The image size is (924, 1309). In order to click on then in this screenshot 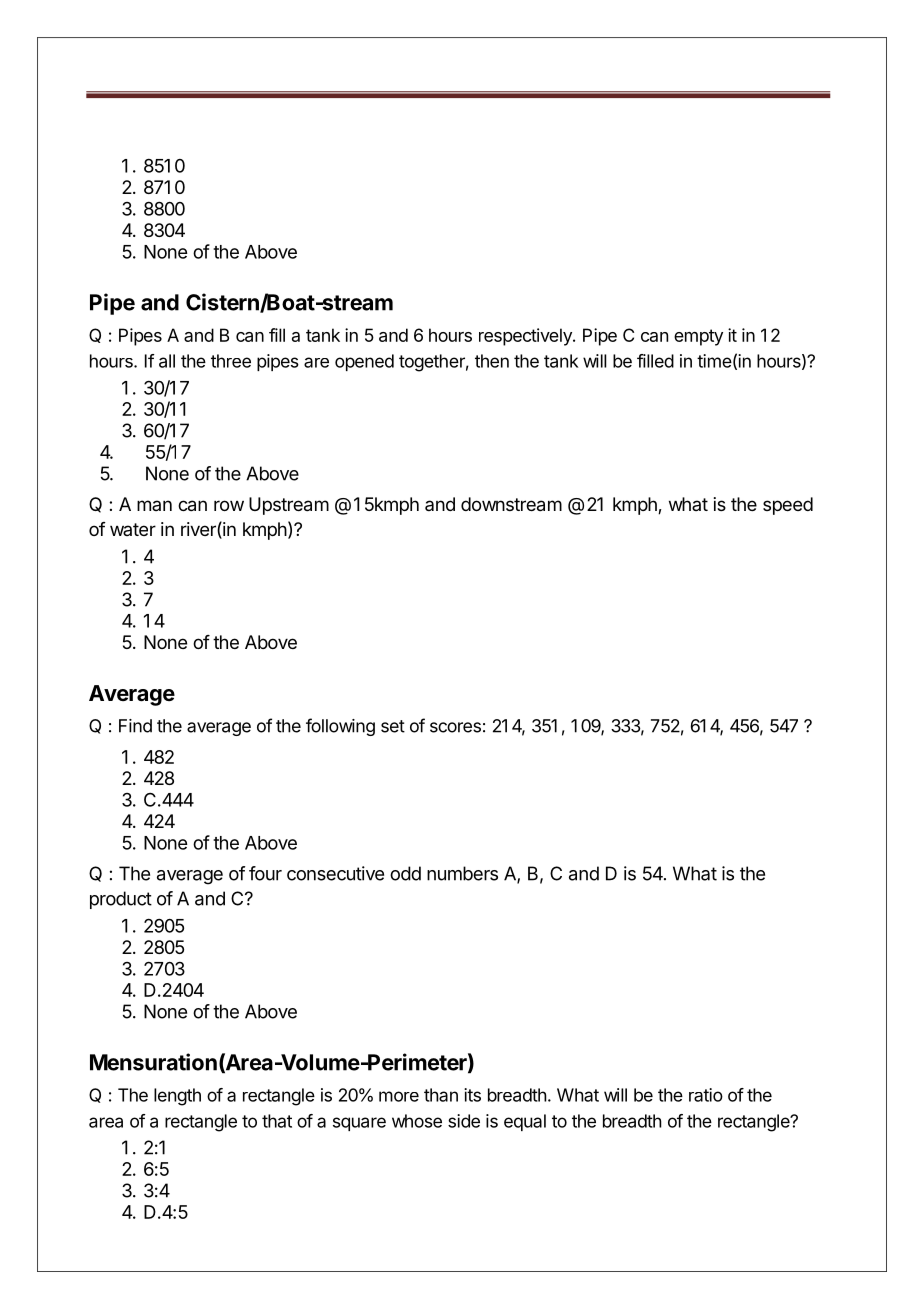, I will do `click(492, 361)`.
